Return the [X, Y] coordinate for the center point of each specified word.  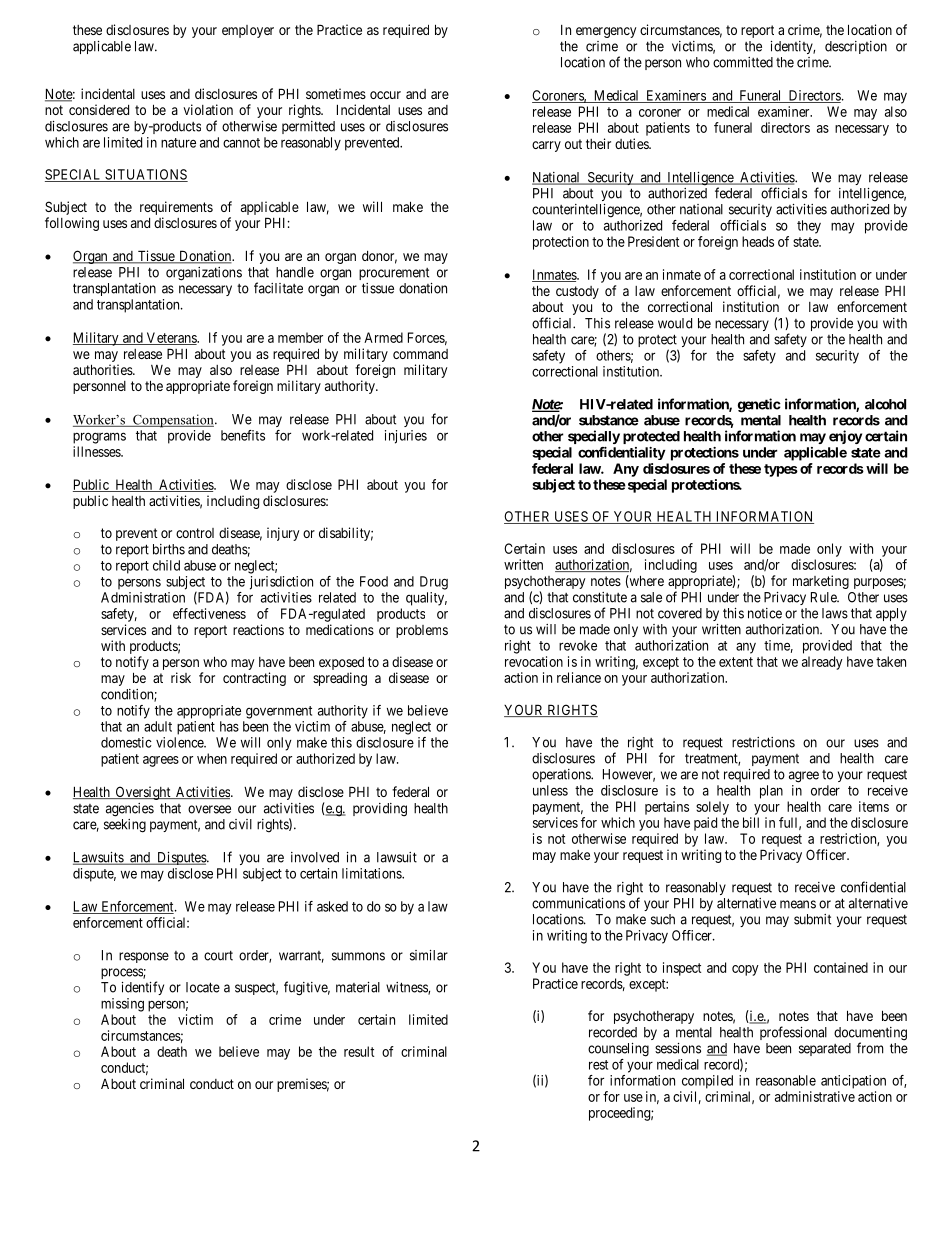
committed [743, 62]
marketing [821, 582]
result [359, 1051]
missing [122, 1005]
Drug [434, 583]
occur [385, 95]
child [166, 565]
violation [208, 109]
